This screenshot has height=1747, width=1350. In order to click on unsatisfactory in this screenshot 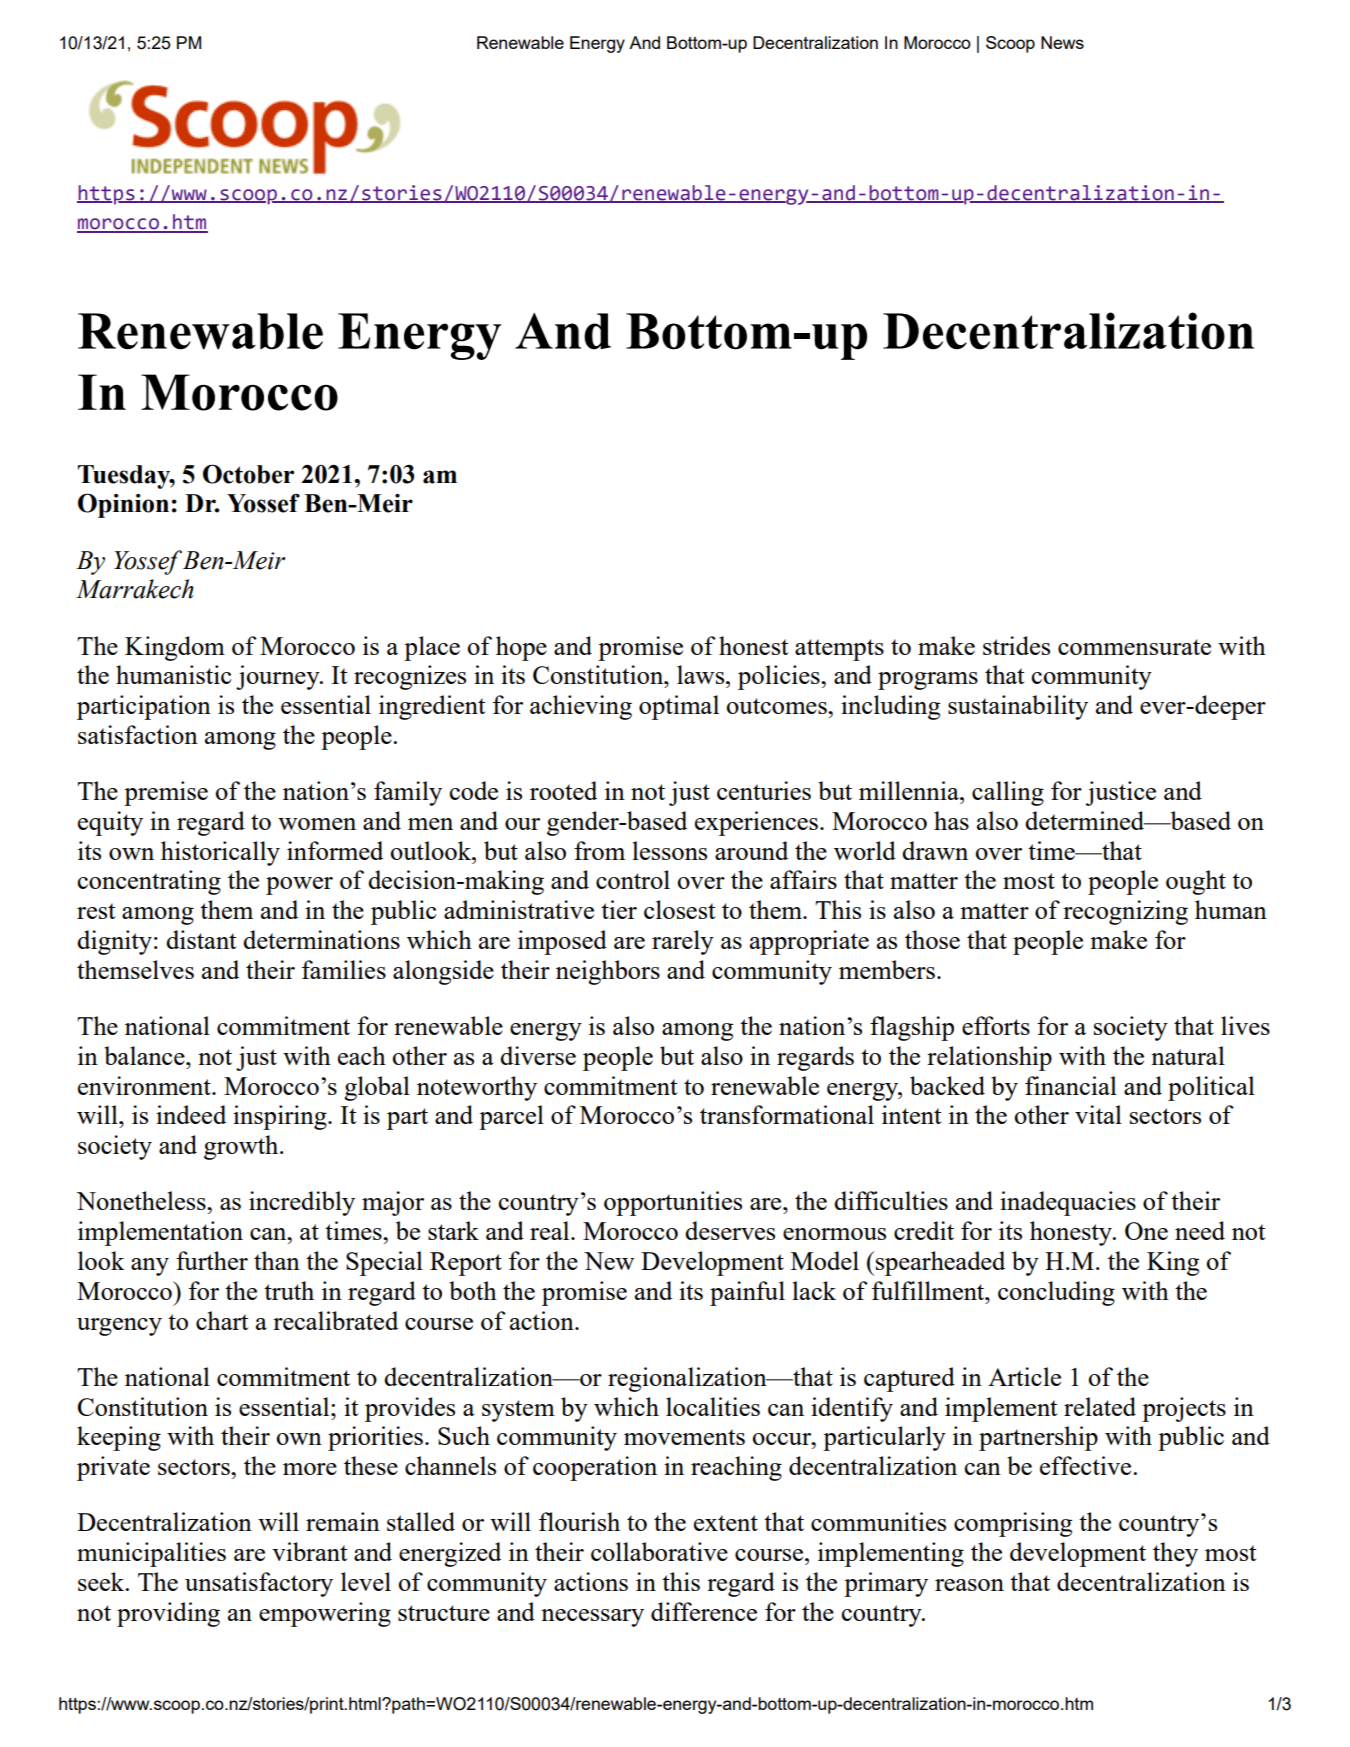, I will do `click(259, 1584)`.
